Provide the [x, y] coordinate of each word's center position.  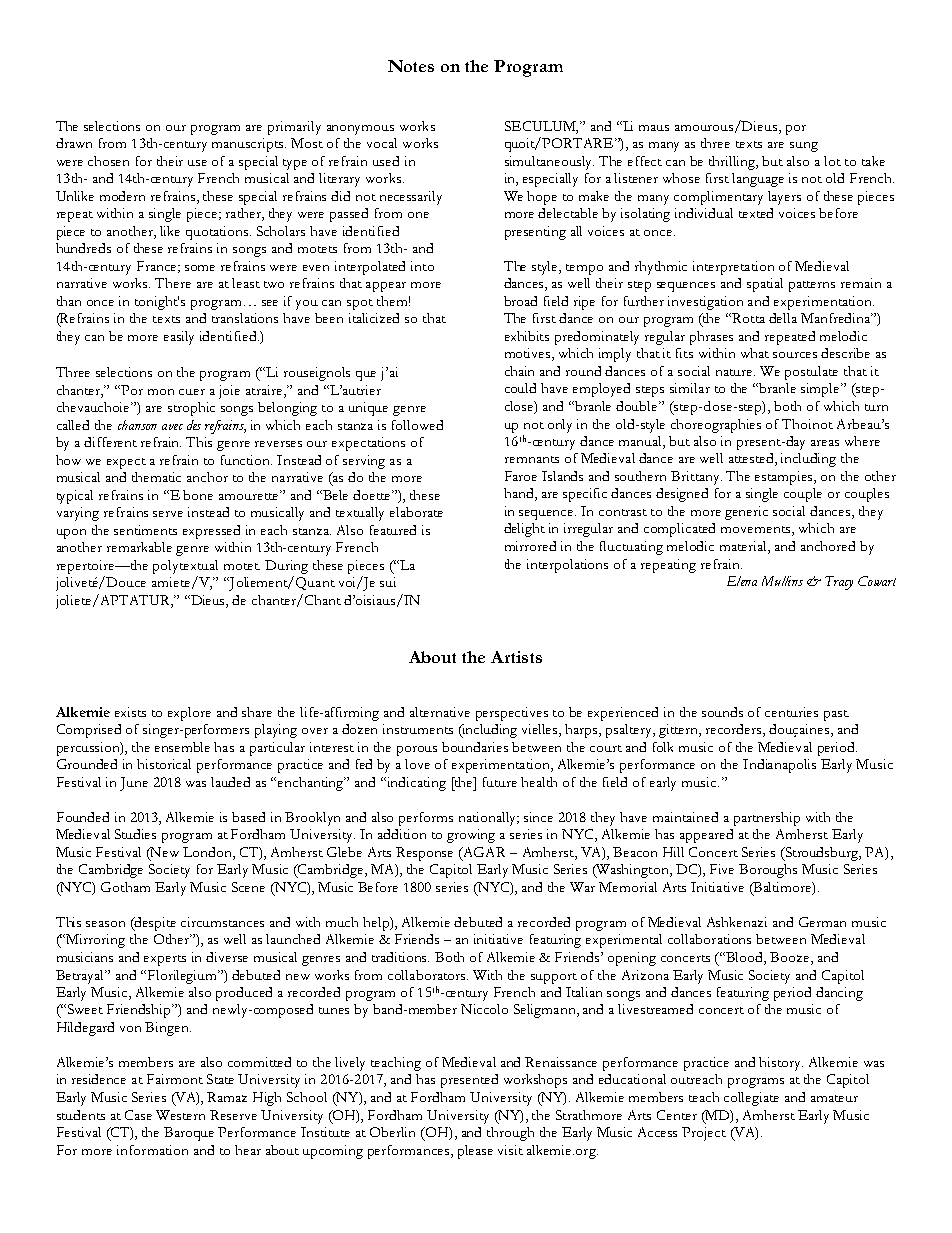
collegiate [751, 1099]
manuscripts [249, 145]
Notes [411, 66]
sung [804, 147]
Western [180, 1115]
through [510, 1134]
